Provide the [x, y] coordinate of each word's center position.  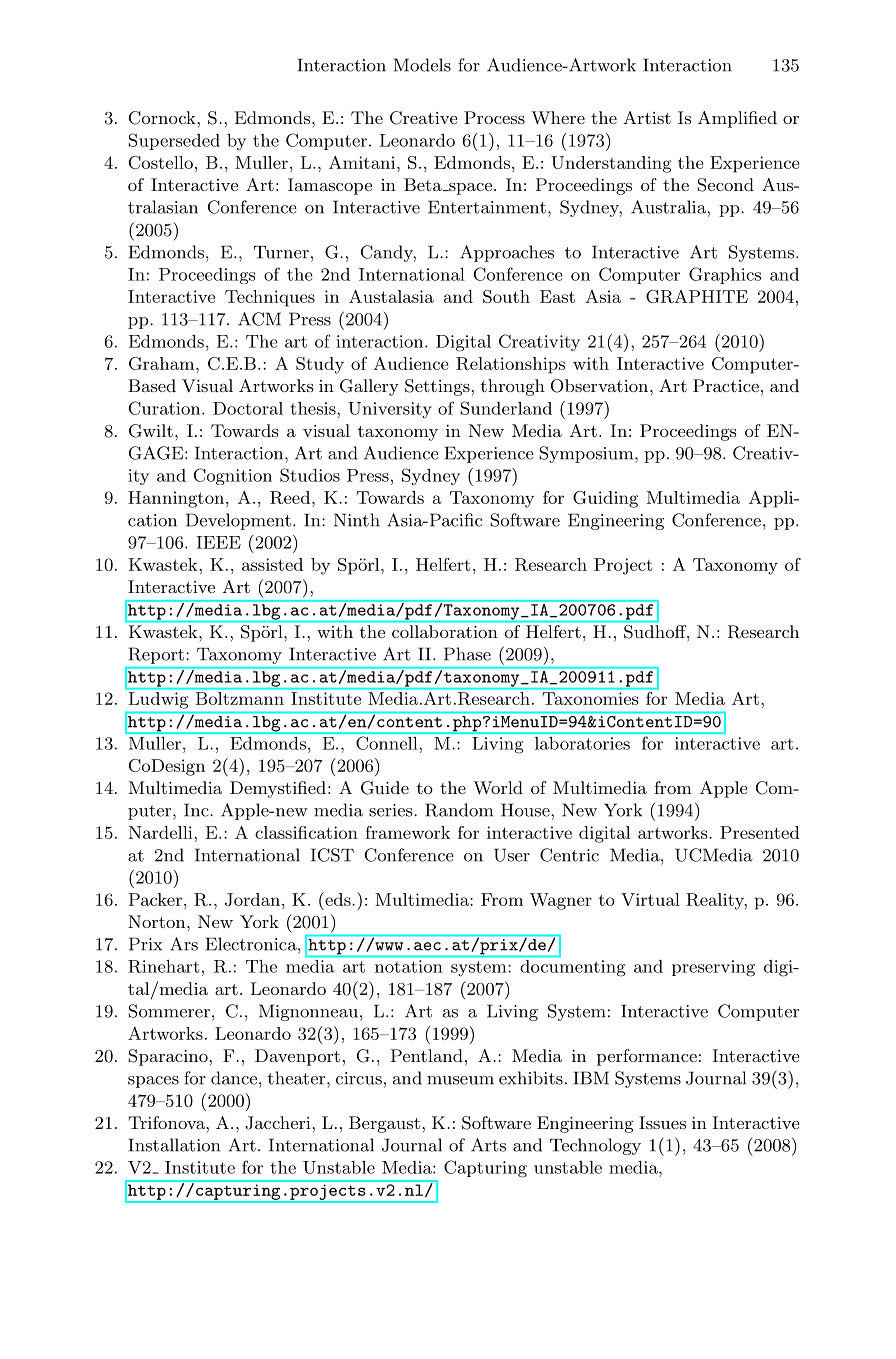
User [512, 855]
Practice [726, 385]
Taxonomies [590, 698]
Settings [437, 387]
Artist [647, 117]
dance [235, 1078]
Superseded [174, 141]
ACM [259, 319]
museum [460, 1080]
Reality [716, 901]
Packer [155, 899]
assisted [272, 564]
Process [494, 117]
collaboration [444, 631]
